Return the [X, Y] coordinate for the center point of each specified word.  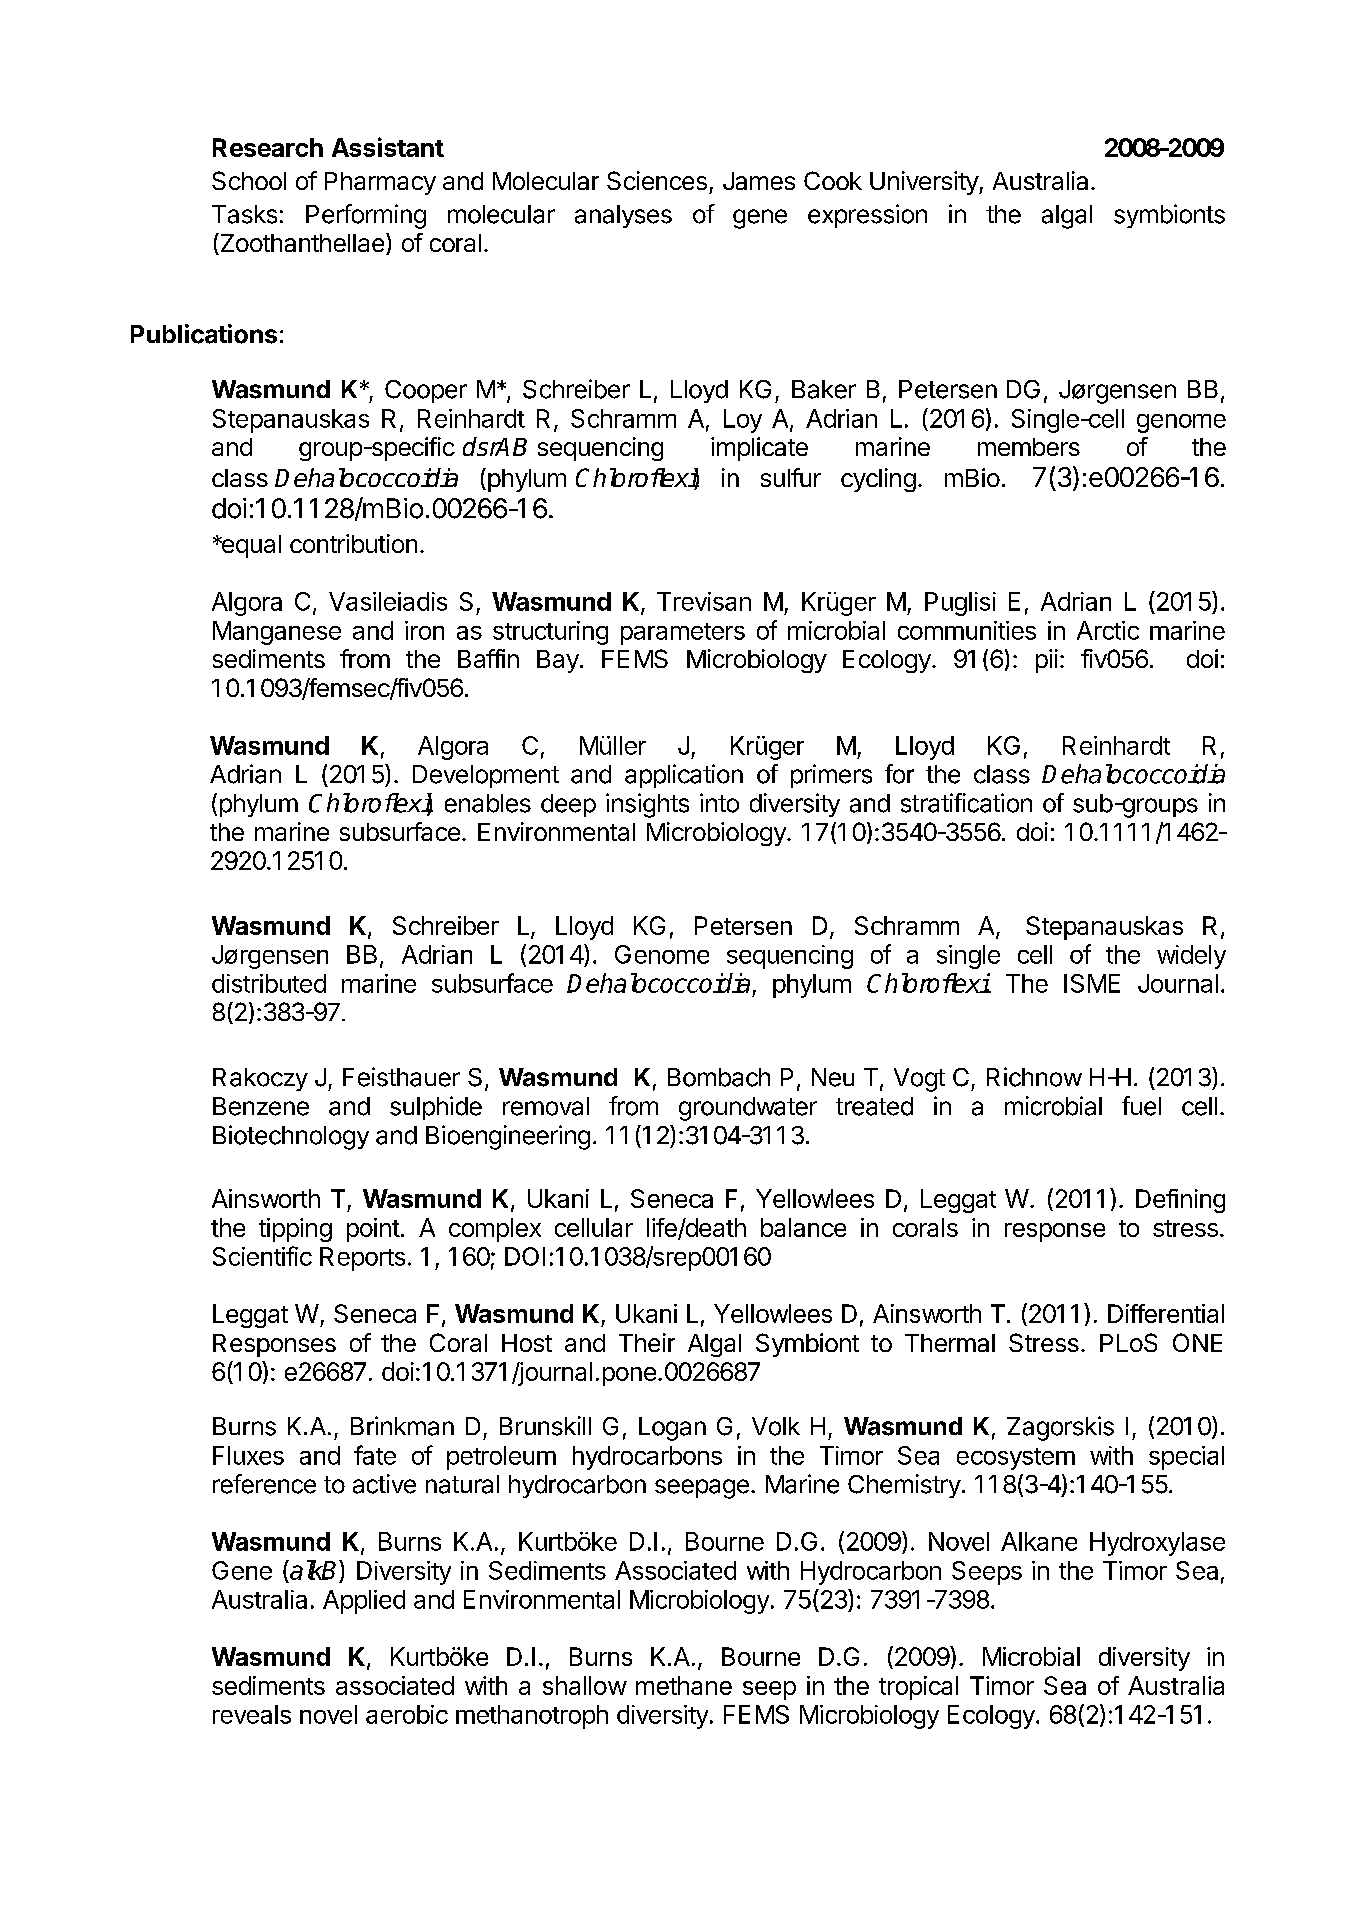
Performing [366, 216]
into [719, 803]
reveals [252, 1714]
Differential [1166, 1313]
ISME [1092, 983]
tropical [918, 1688]
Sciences [657, 180]
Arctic [1108, 630]
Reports [362, 1259]
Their [647, 1342]
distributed [269, 983]
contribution [353, 543]
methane [684, 1685]
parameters [683, 634]
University [925, 183]
